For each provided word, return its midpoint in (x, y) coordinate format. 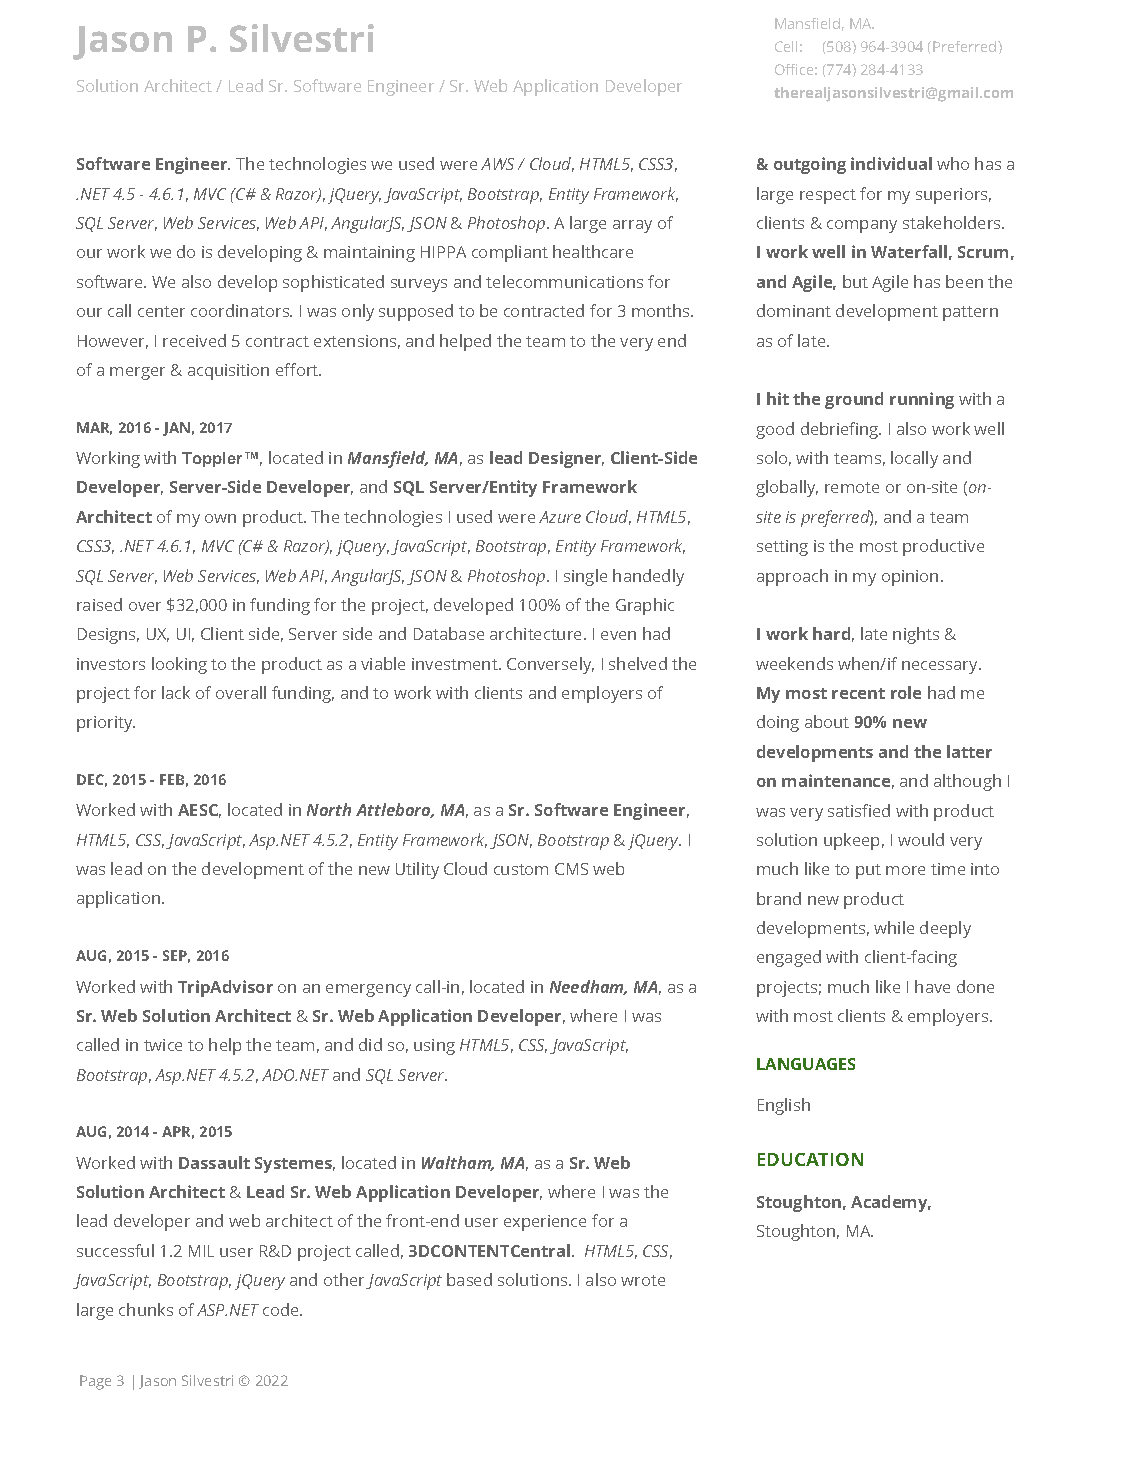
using (434, 1047)
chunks (146, 1309)
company (862, 226)
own (220, 518)
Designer (566, 459)
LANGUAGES (806, 1064)
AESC (199, 811)
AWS (497, 164)
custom (521, 869)
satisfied (859, 810)
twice (163, 1045)
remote (852, 487)
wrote (643, 1280)
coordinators (241, 310)
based (469, 1279)
